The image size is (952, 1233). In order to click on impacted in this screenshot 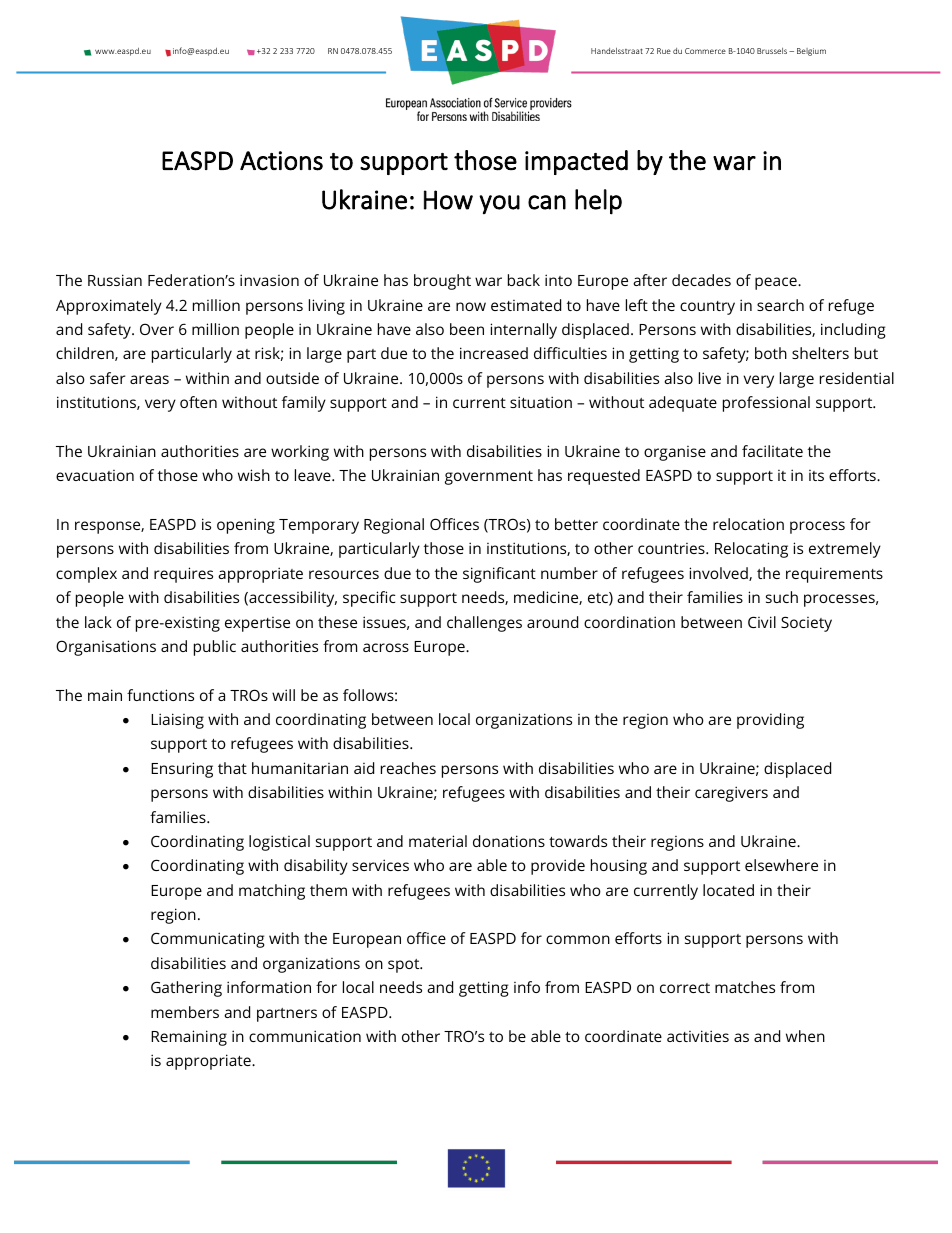, I will do `click(576, 162)`.
